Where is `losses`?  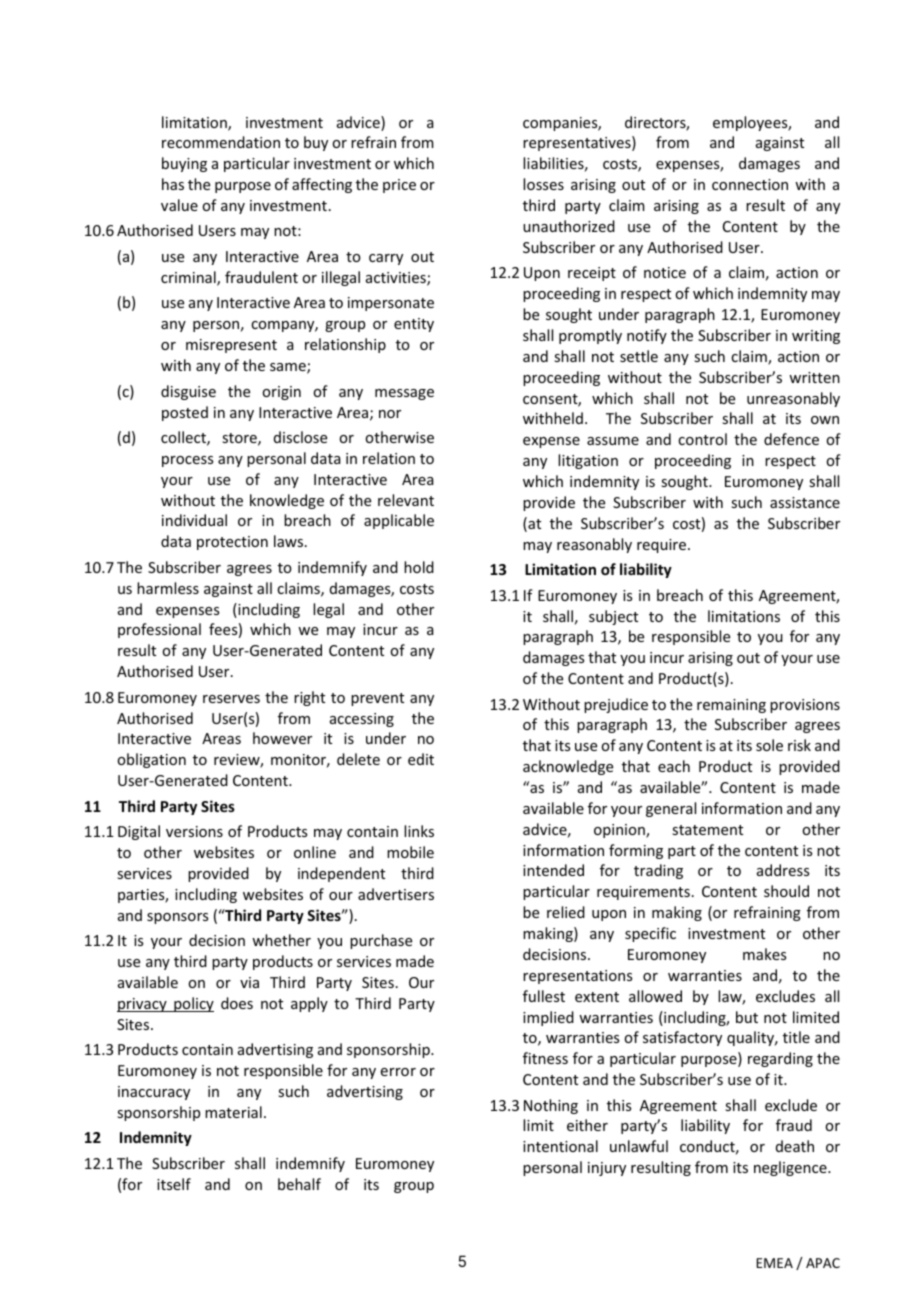 losses is located at coordinates (543, 184).
